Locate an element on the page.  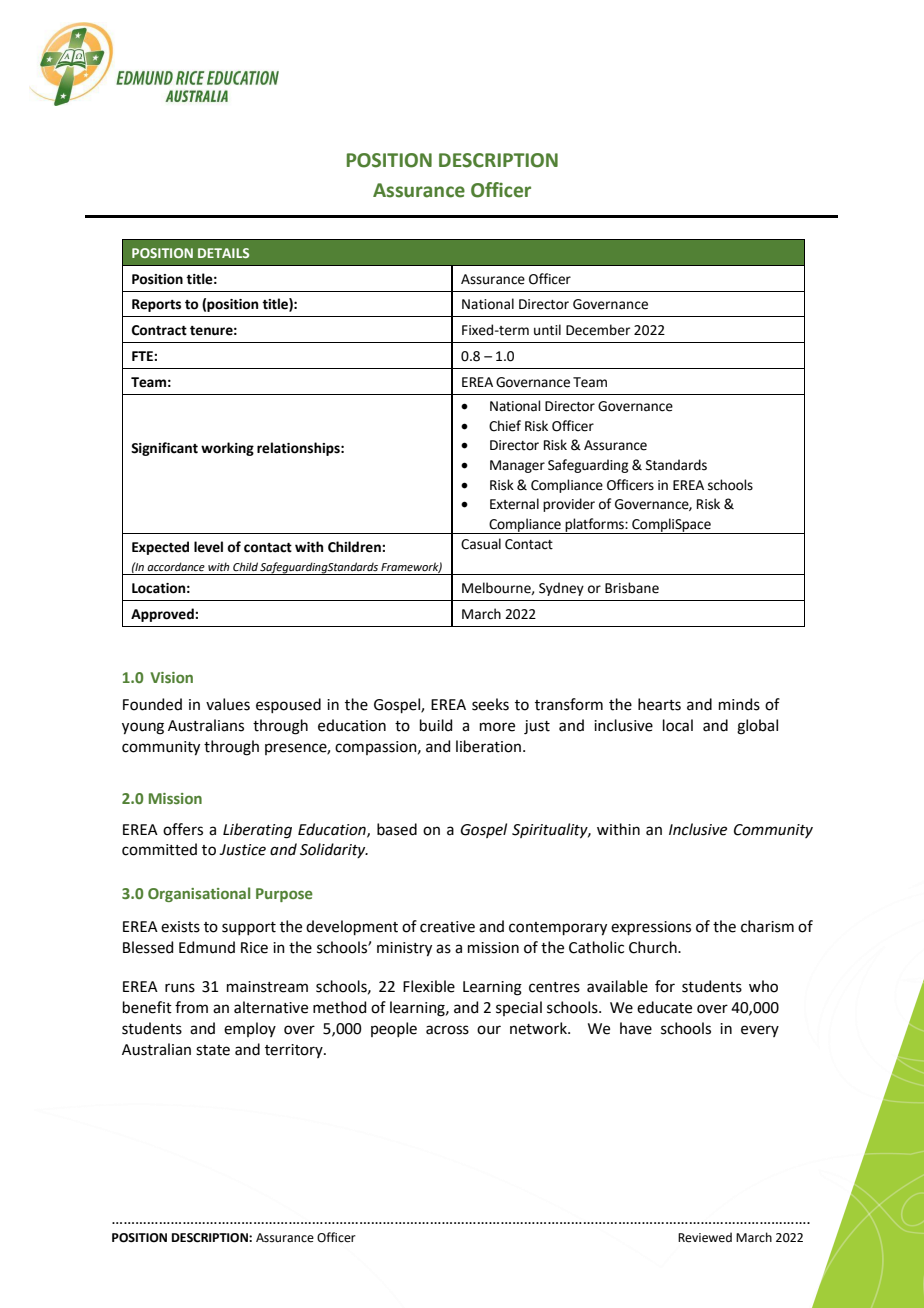
values is located at coordinates (228, 704).
